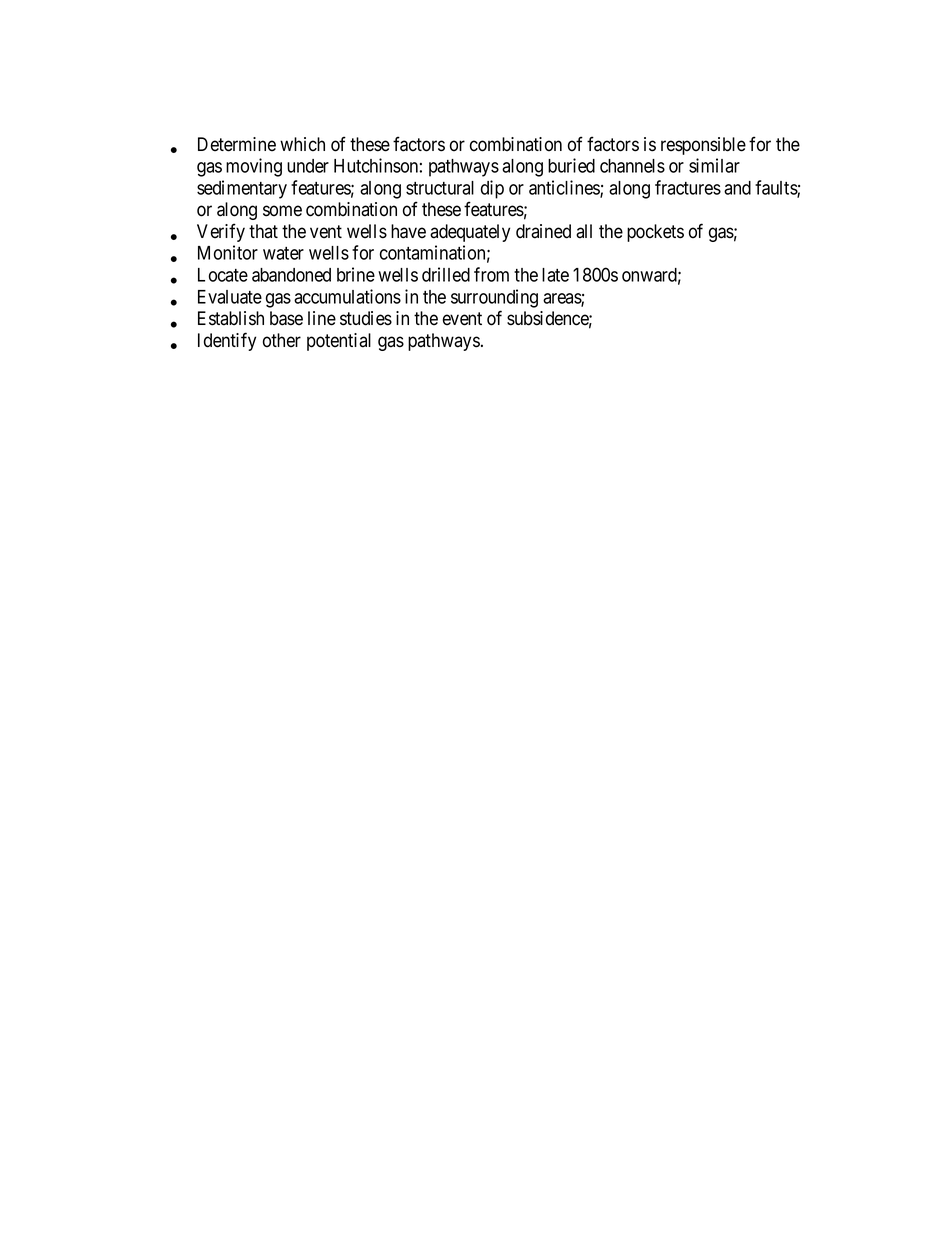  Describe the element at coordinates (494, 298) in the document. I see `surrounding` at that location.
